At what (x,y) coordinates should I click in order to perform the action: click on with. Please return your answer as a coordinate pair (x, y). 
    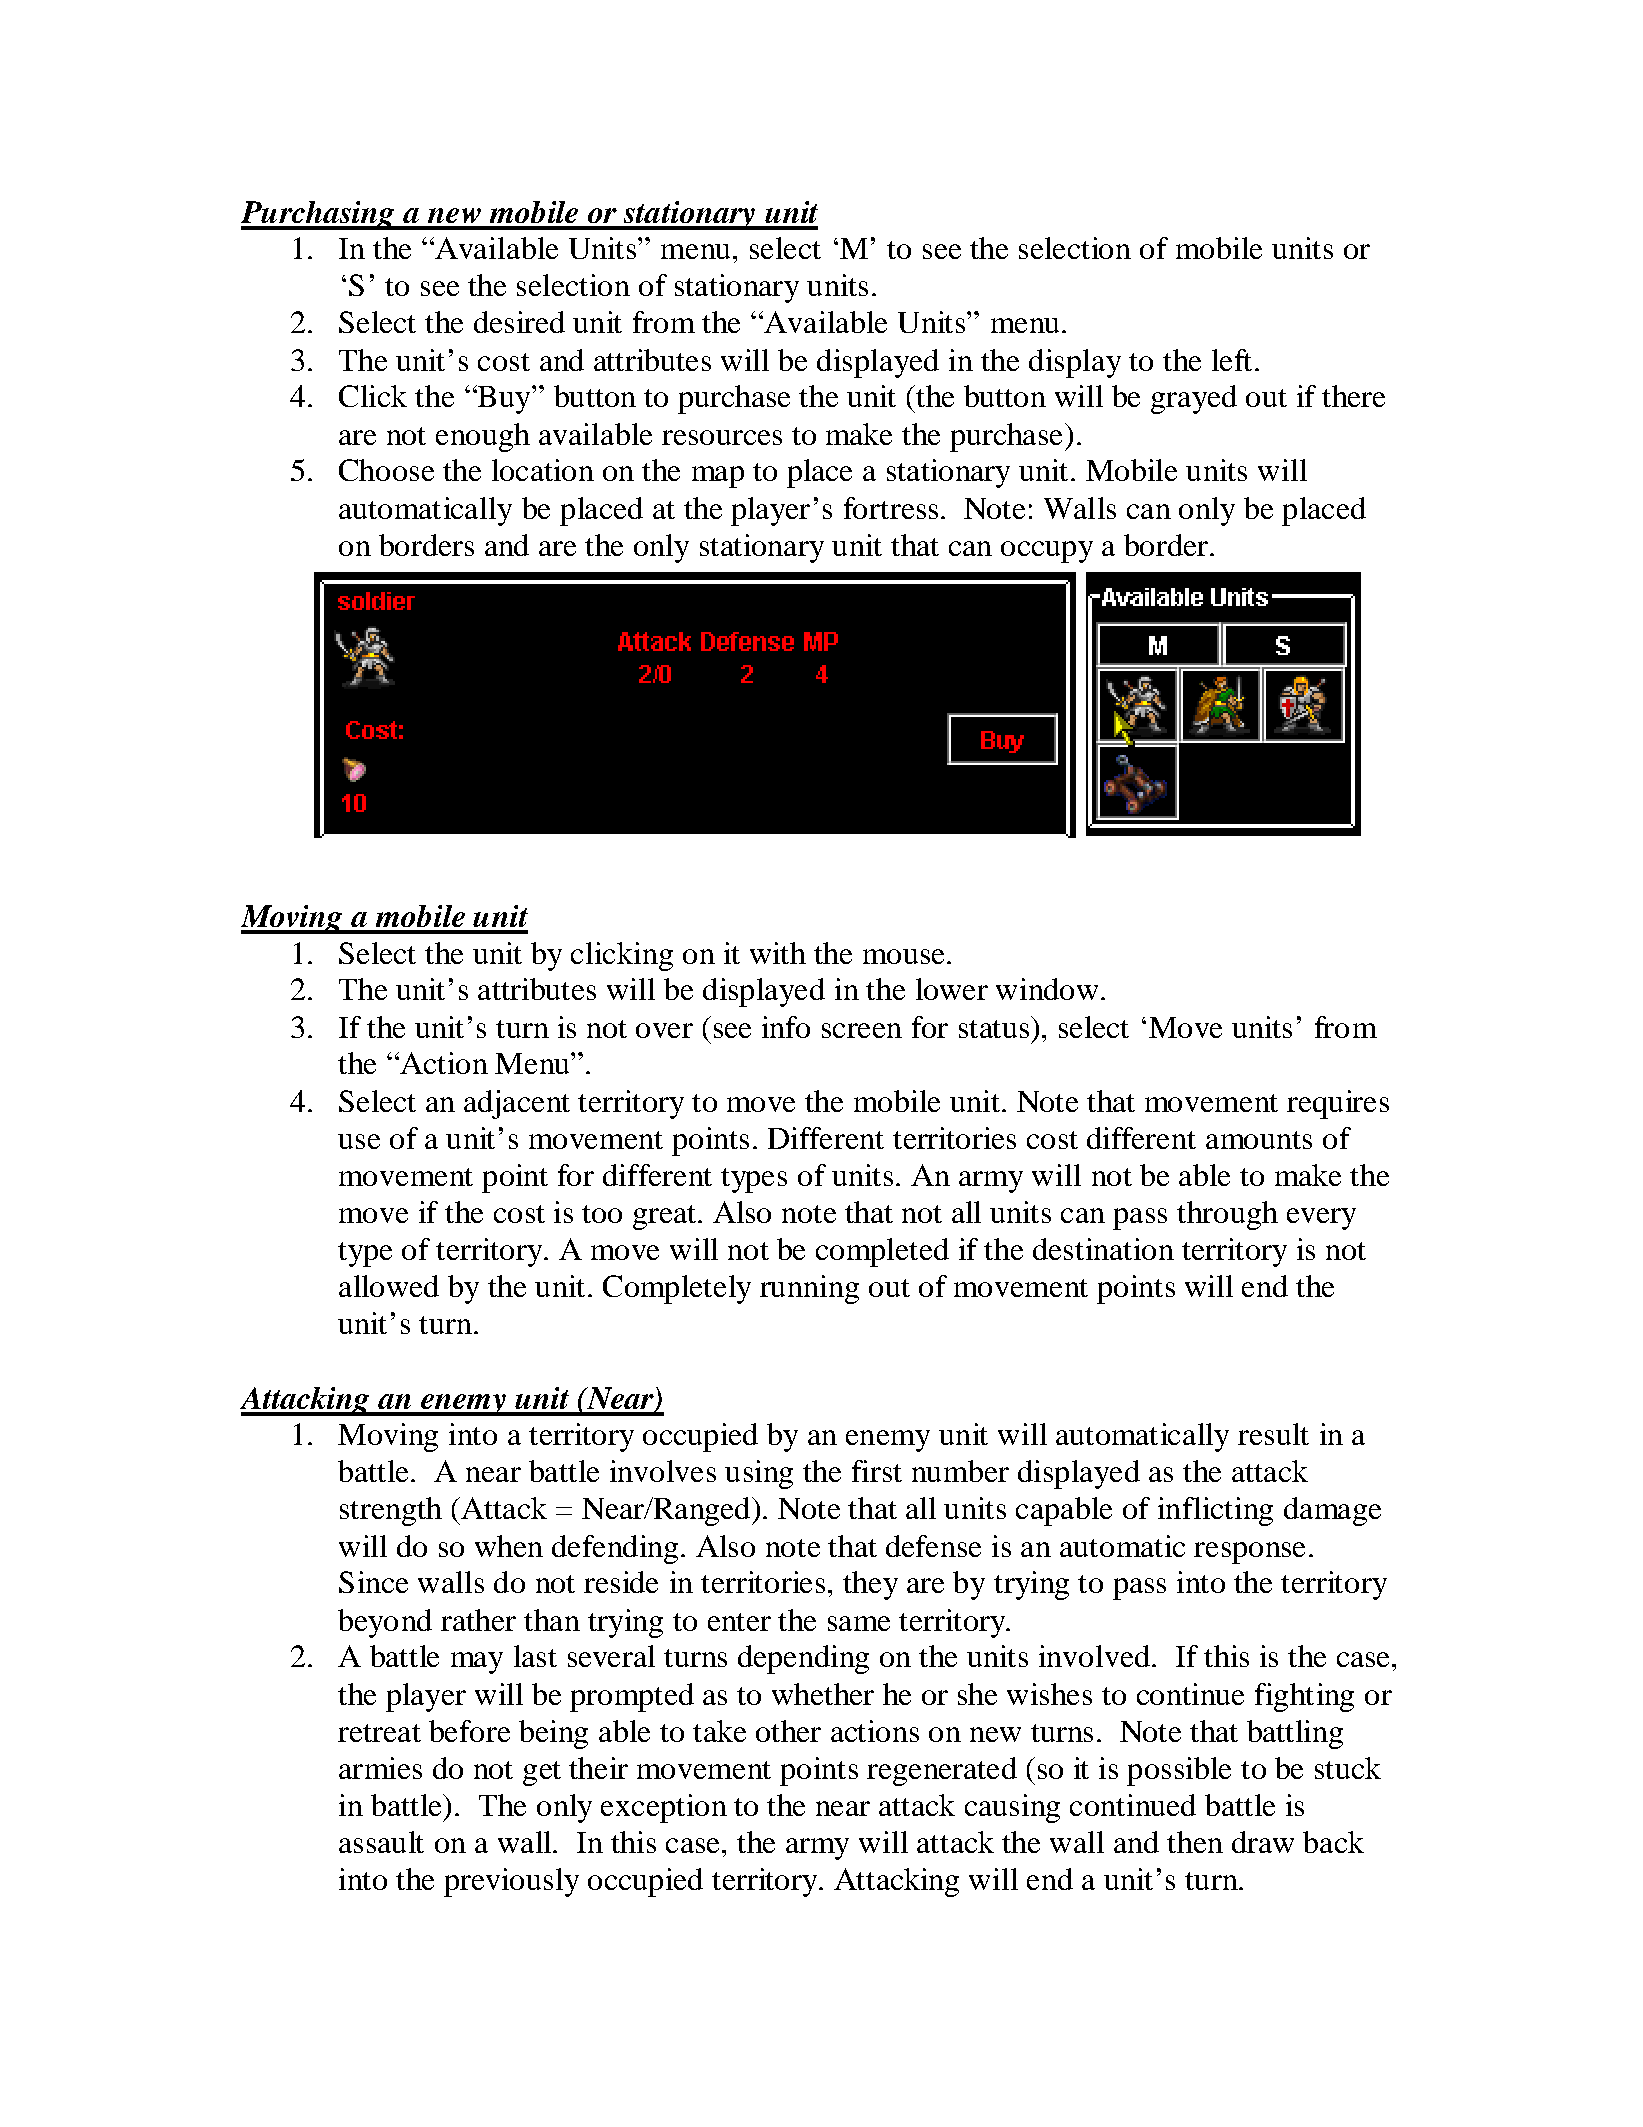
    Looking at the image, I should click on (778, 953).
